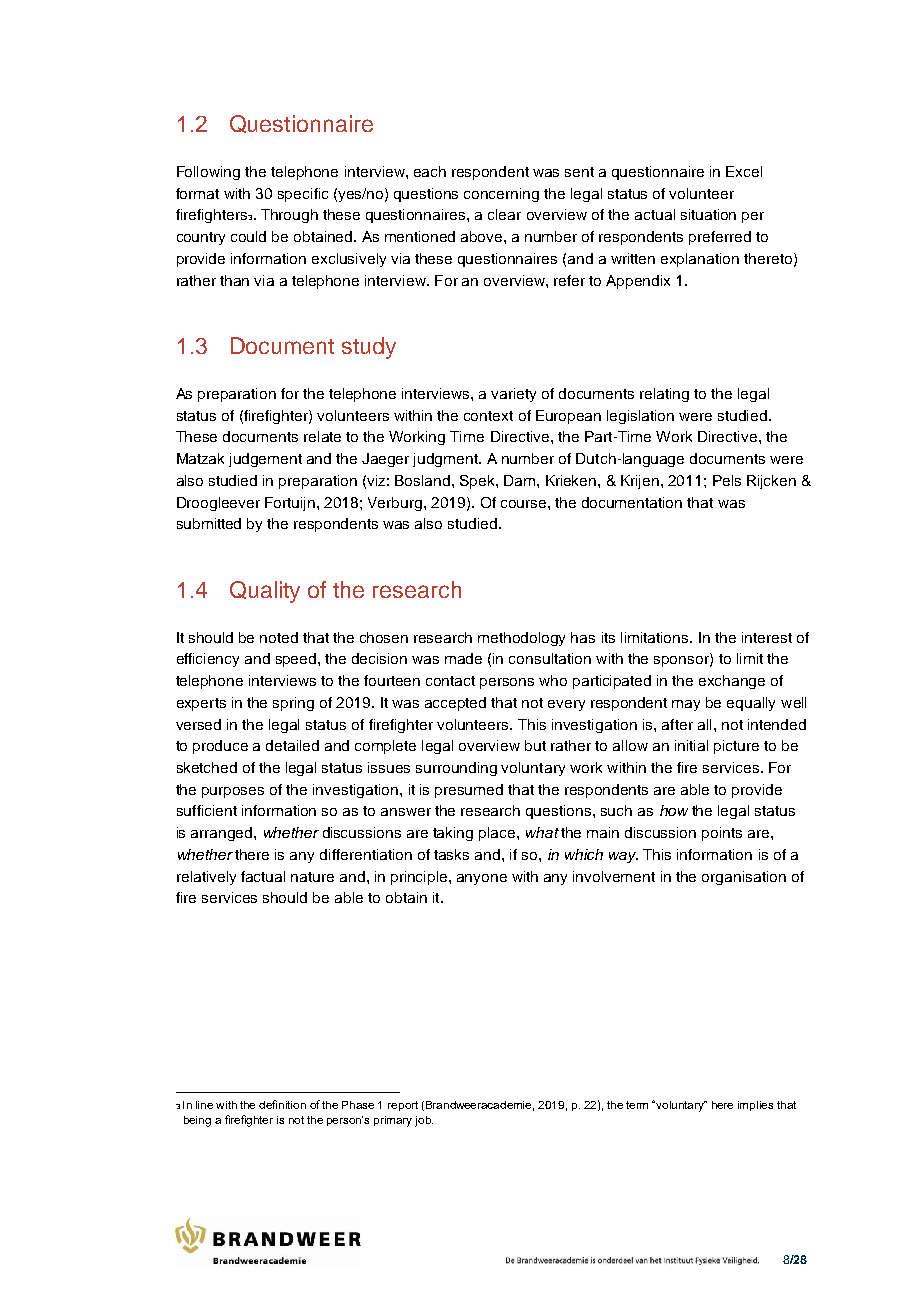  Describe the element at coordinates (282, 1104) in the screenshot. I see `definition` at that location.
